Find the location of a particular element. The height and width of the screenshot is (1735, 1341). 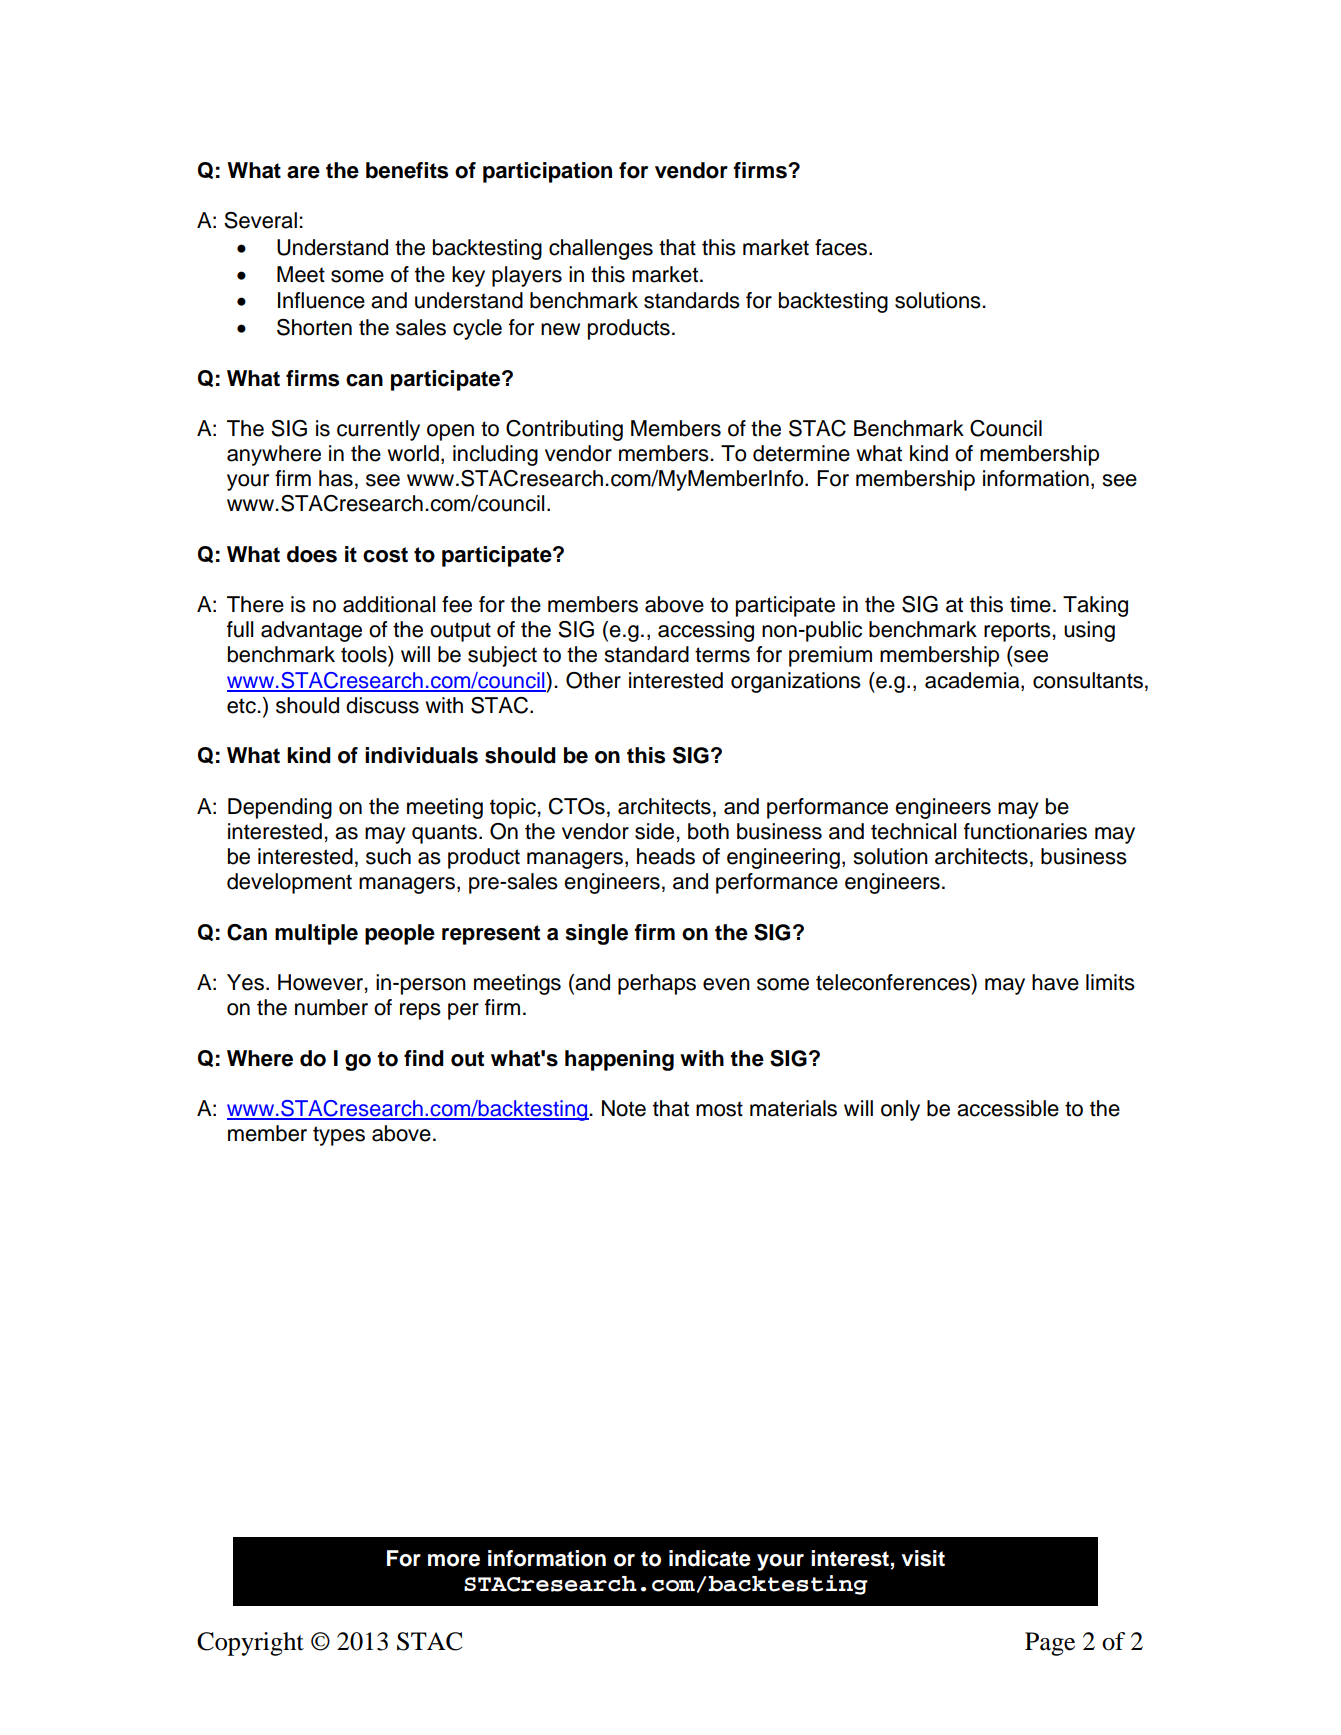

indicate is located at coordinates (710, 1558).
